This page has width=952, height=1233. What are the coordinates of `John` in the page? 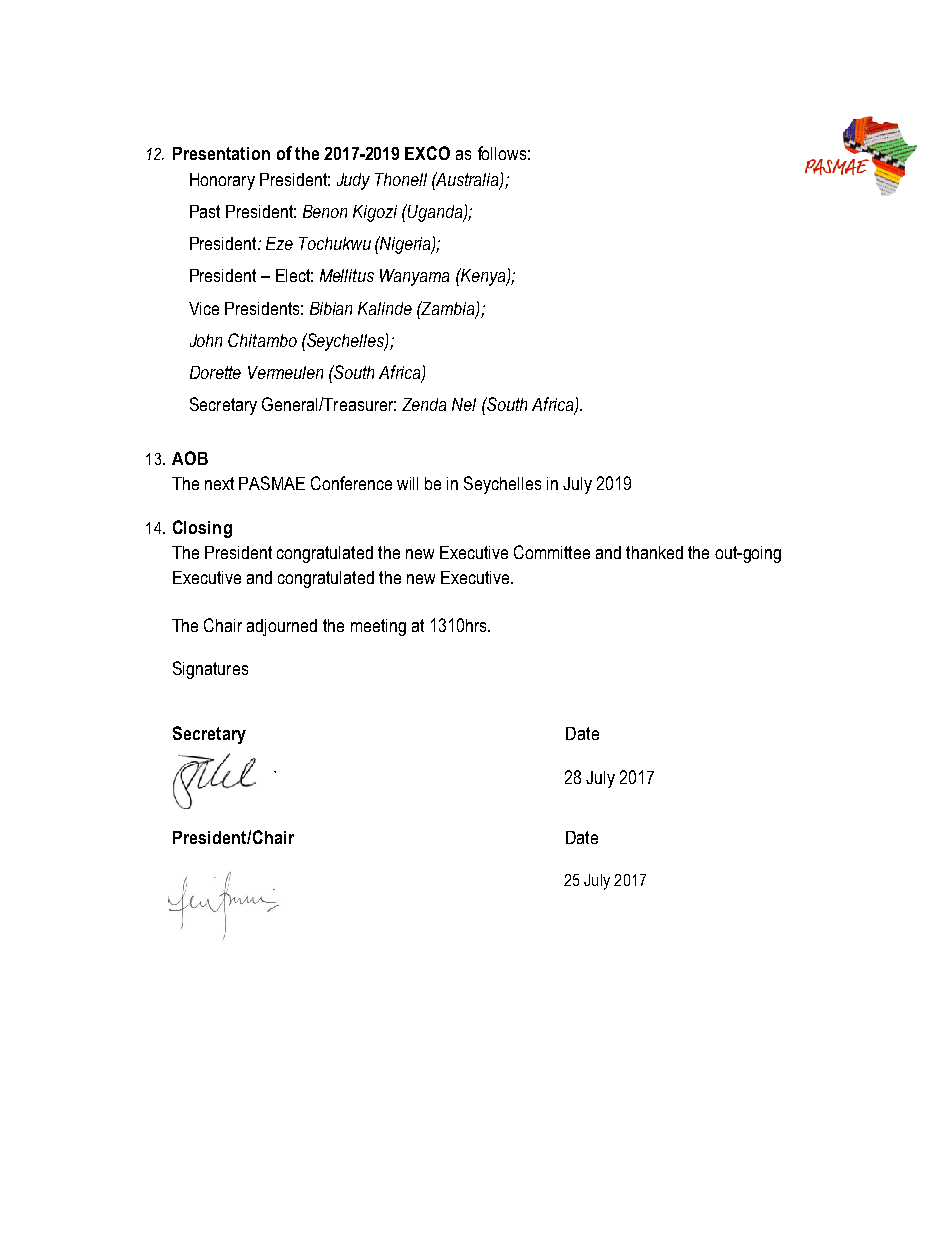 It's located at (206, 340).
